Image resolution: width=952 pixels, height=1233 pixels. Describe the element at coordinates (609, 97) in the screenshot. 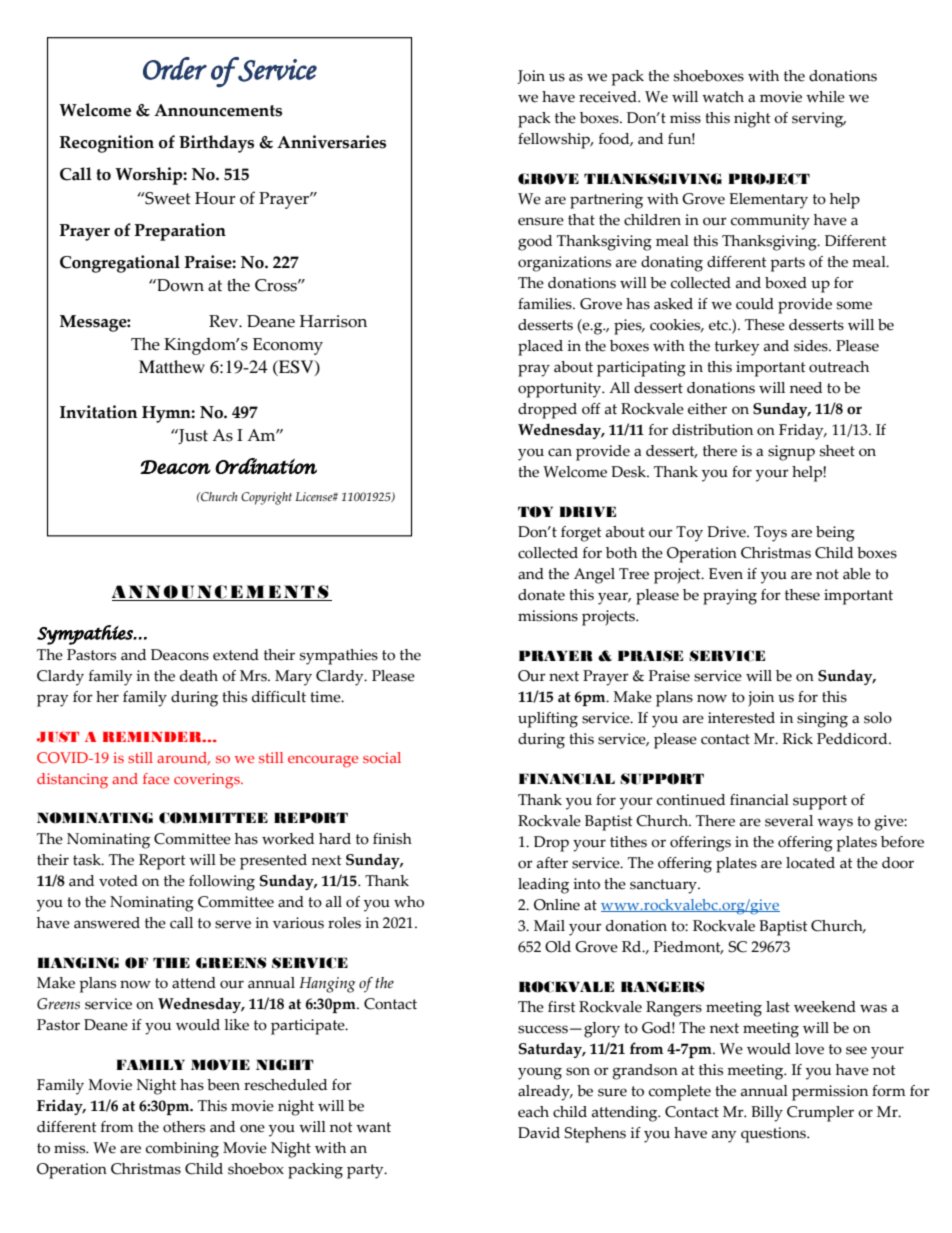

I see `received` at that location.
